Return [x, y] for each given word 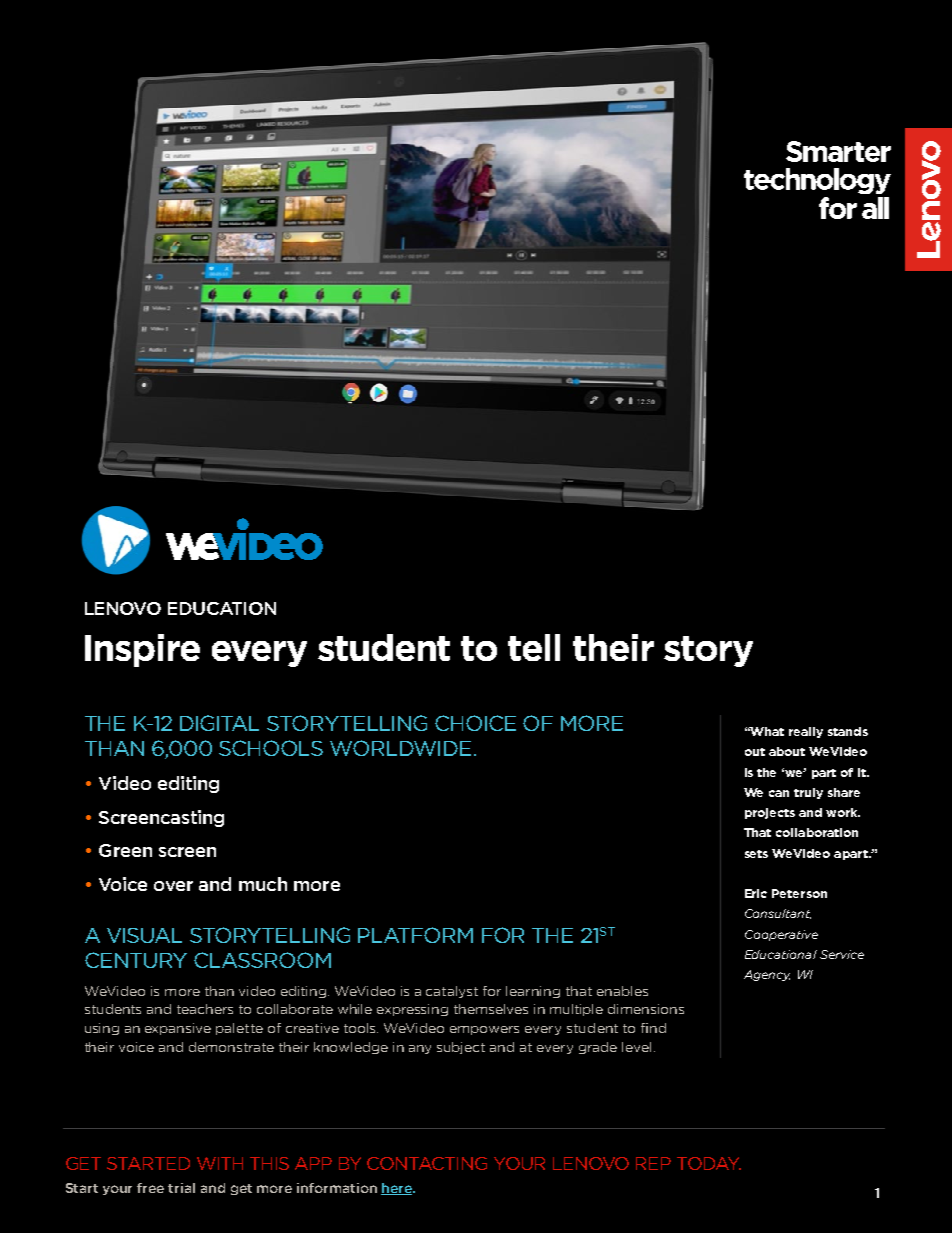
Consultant [778, 914]
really [806, 732]
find [653, 1028]
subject [461, 1048]
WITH [220, 1163]
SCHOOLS [271, 748]
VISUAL [144, 935]
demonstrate [231, 1047]
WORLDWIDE [400, 748]
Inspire [142, 650]
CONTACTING [427, 1163]
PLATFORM [415, 935]
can [779, 793]
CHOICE [475, 723]
